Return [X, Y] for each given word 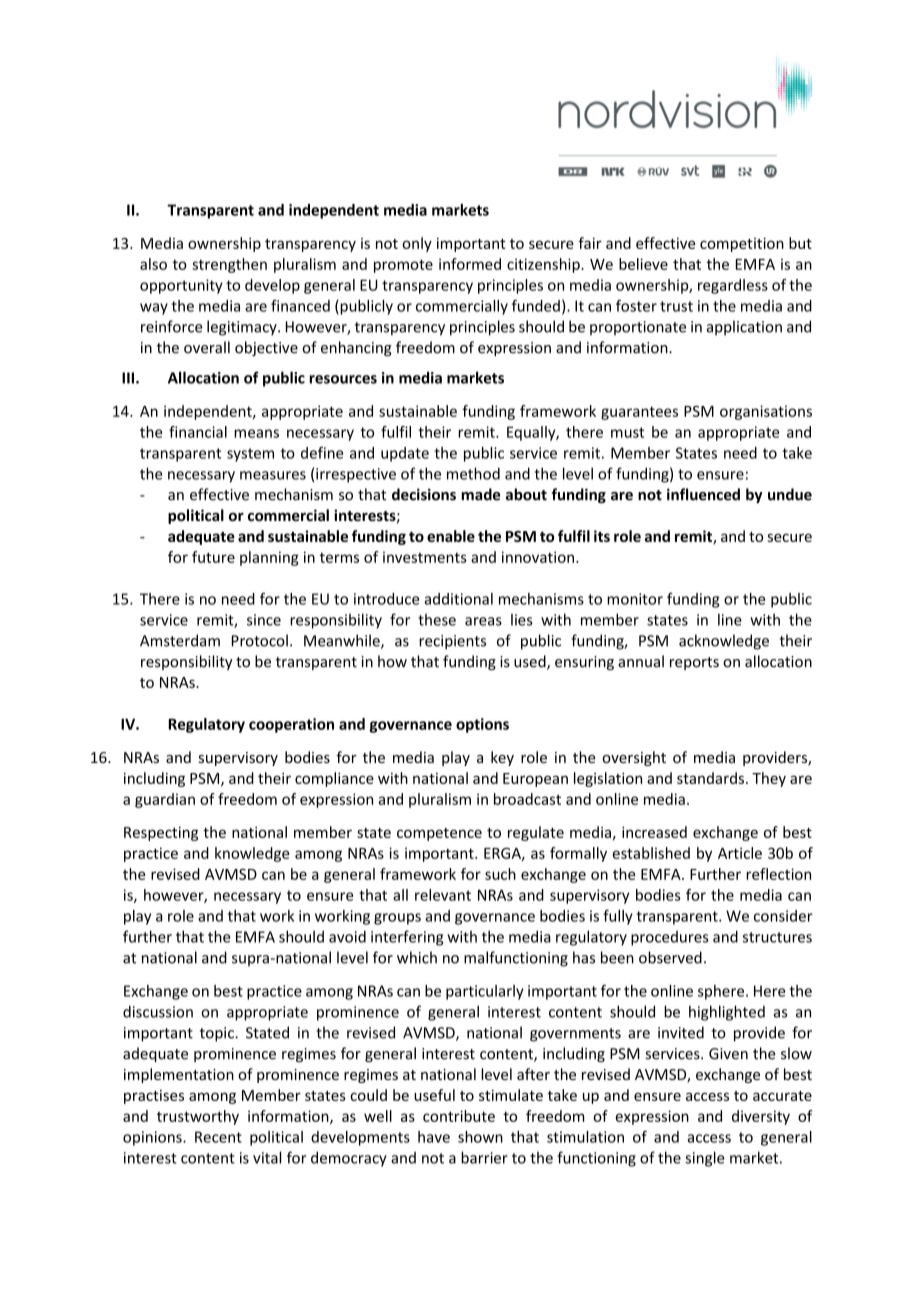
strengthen [229, 265]
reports [694, 663]
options [482, 725]
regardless [733, 286]
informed [470, 264]
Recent [218, 1137]
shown [480, 1137]
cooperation [291, 725]
